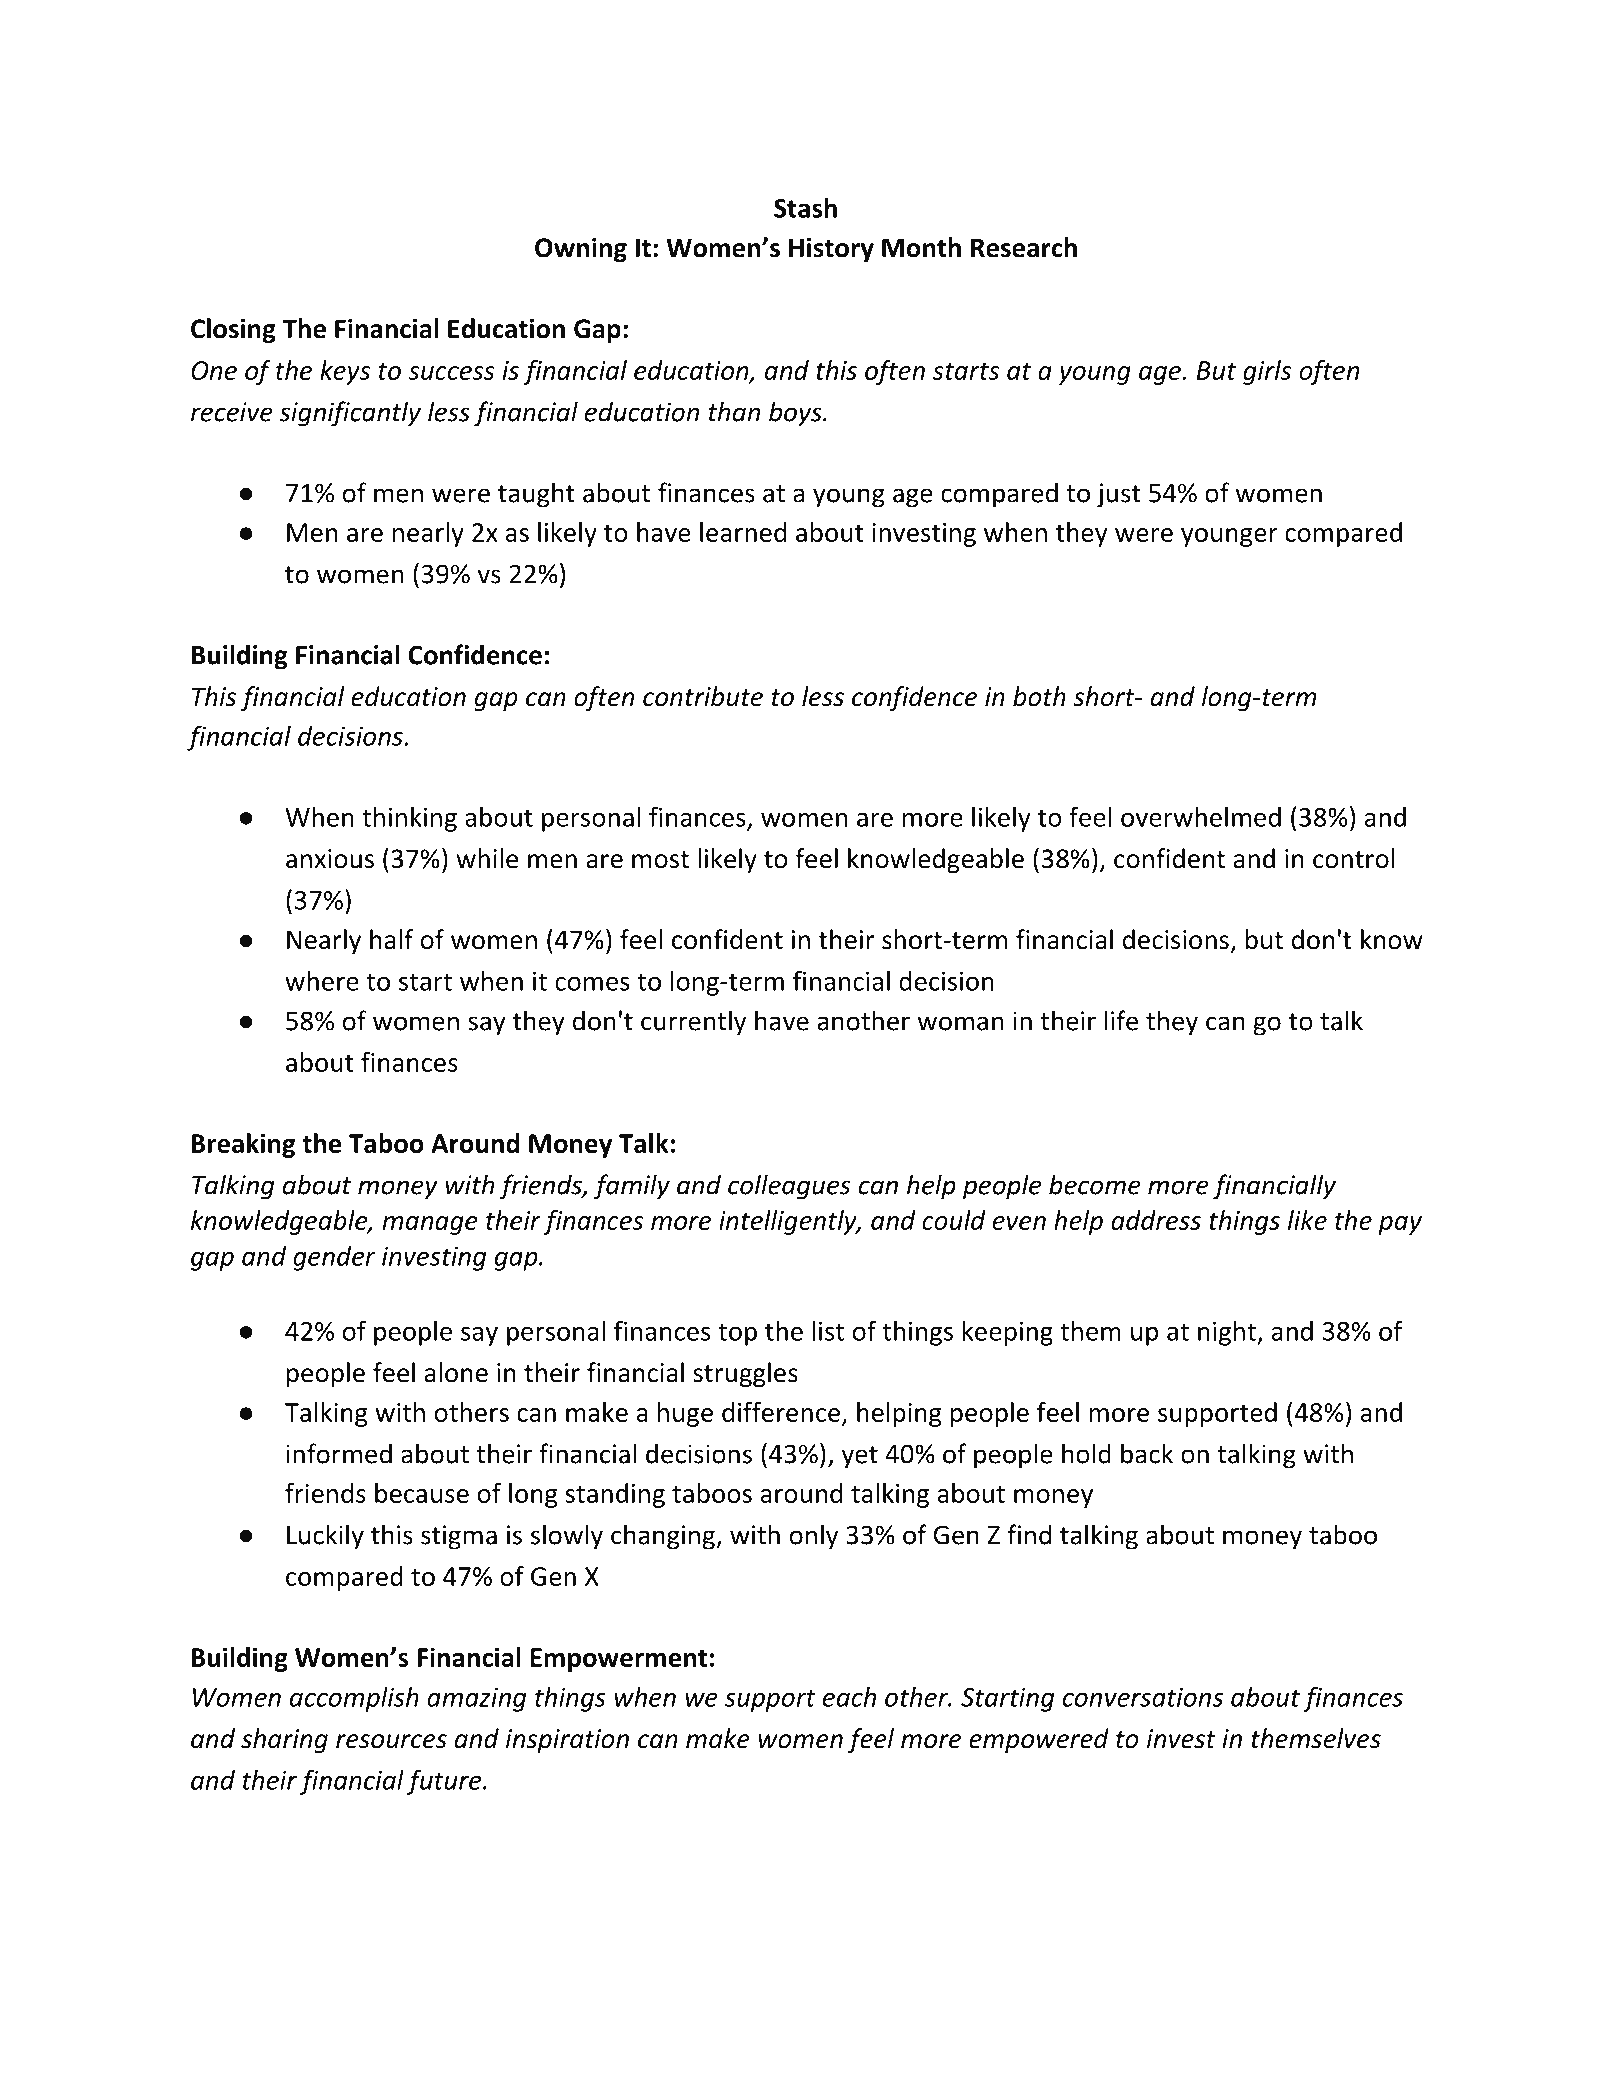 This screenshot has width=1614, height=2088. What do you see at coordinates (1267, 372) in the screenshot?
I see `girls` at bounding box center [1267, 372].
